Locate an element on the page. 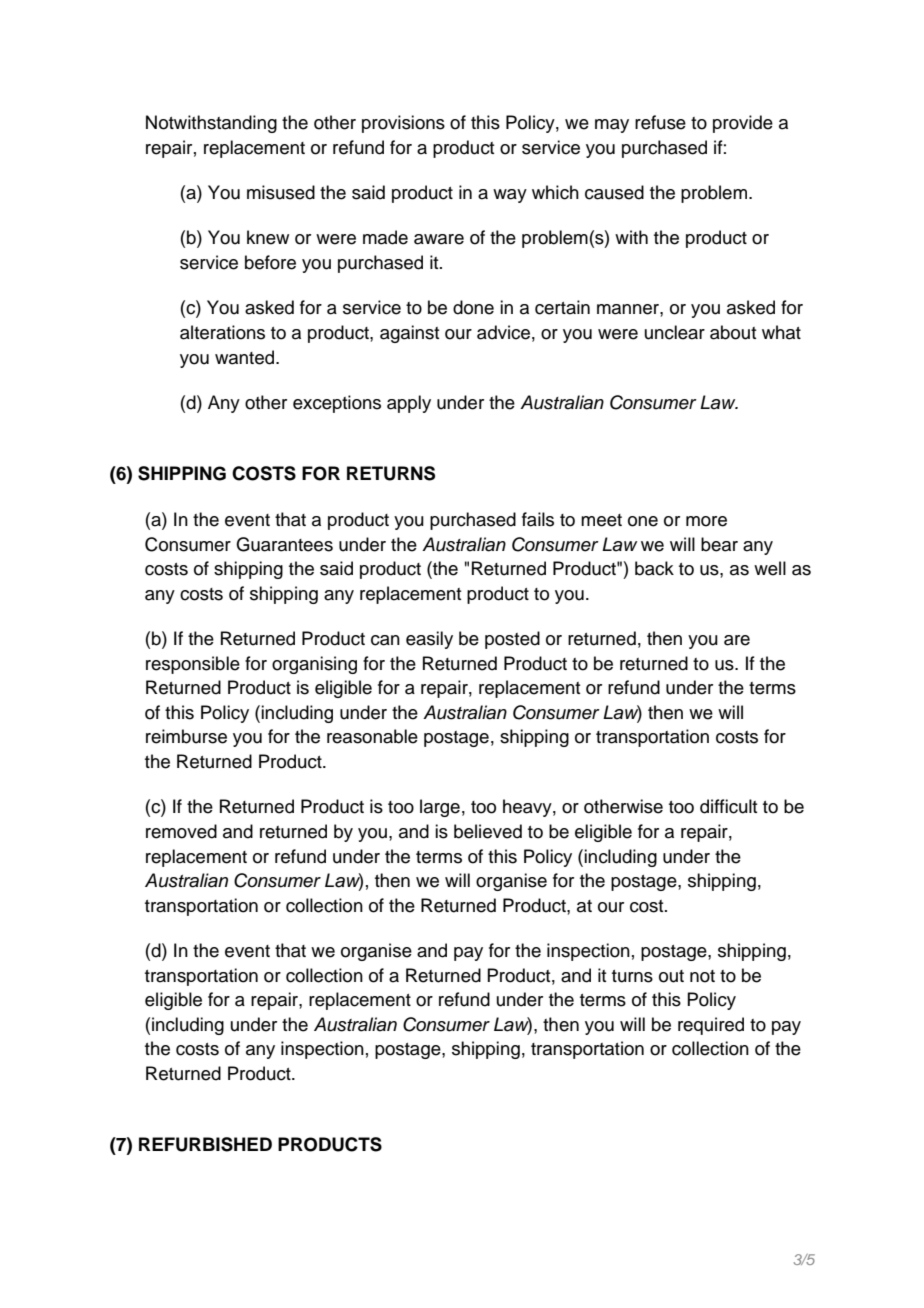 The width and height of the page is (924, 1308). wanted is located at coordinates (246, 357).
